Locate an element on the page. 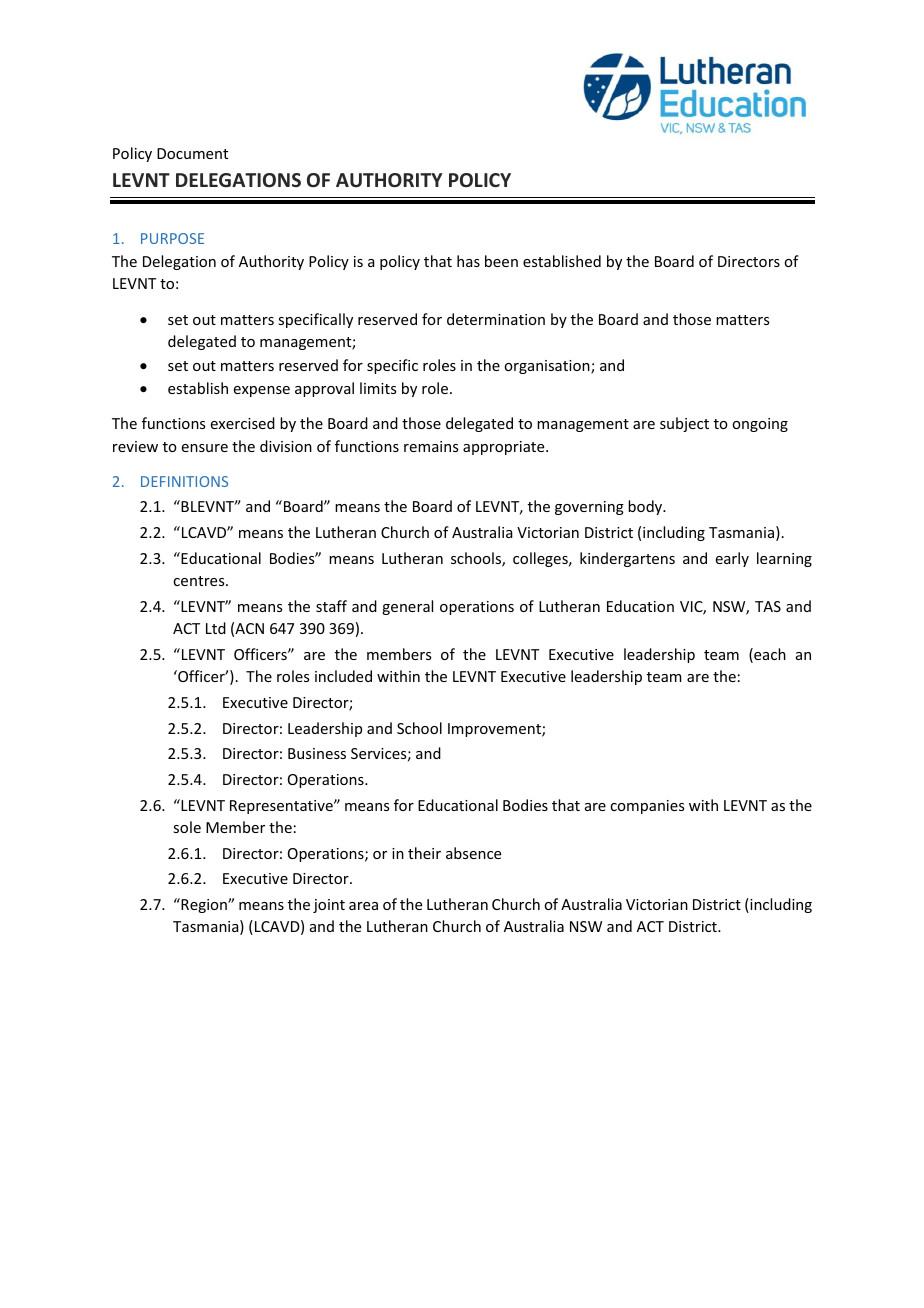  expense is located at coordinates (262, 391).
